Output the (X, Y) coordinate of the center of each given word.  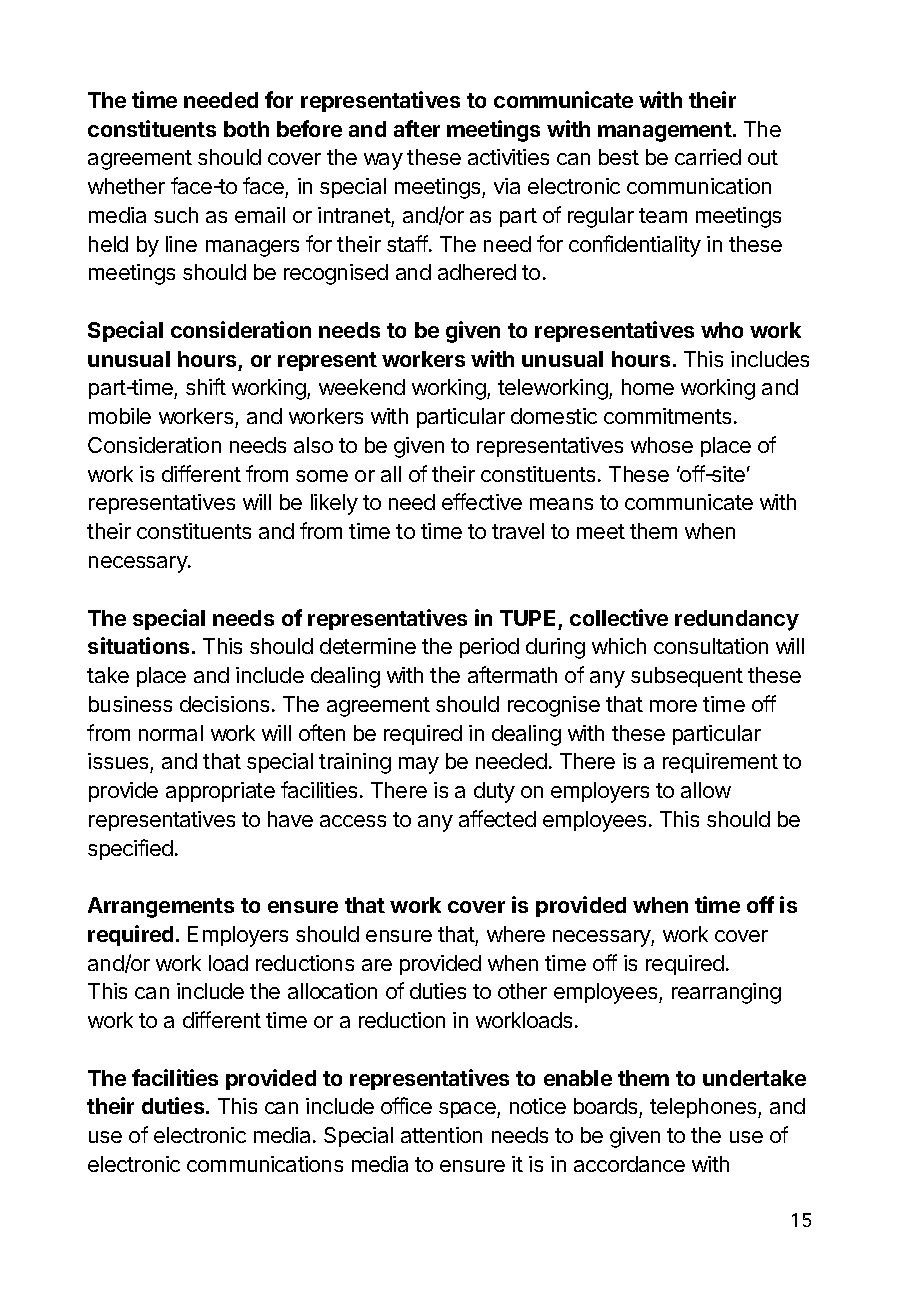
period (489, 648)
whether (126, 186)
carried (708, 157)
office (406, 1105)
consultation (711, 646)
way (383, 161)
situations (138, 645)
